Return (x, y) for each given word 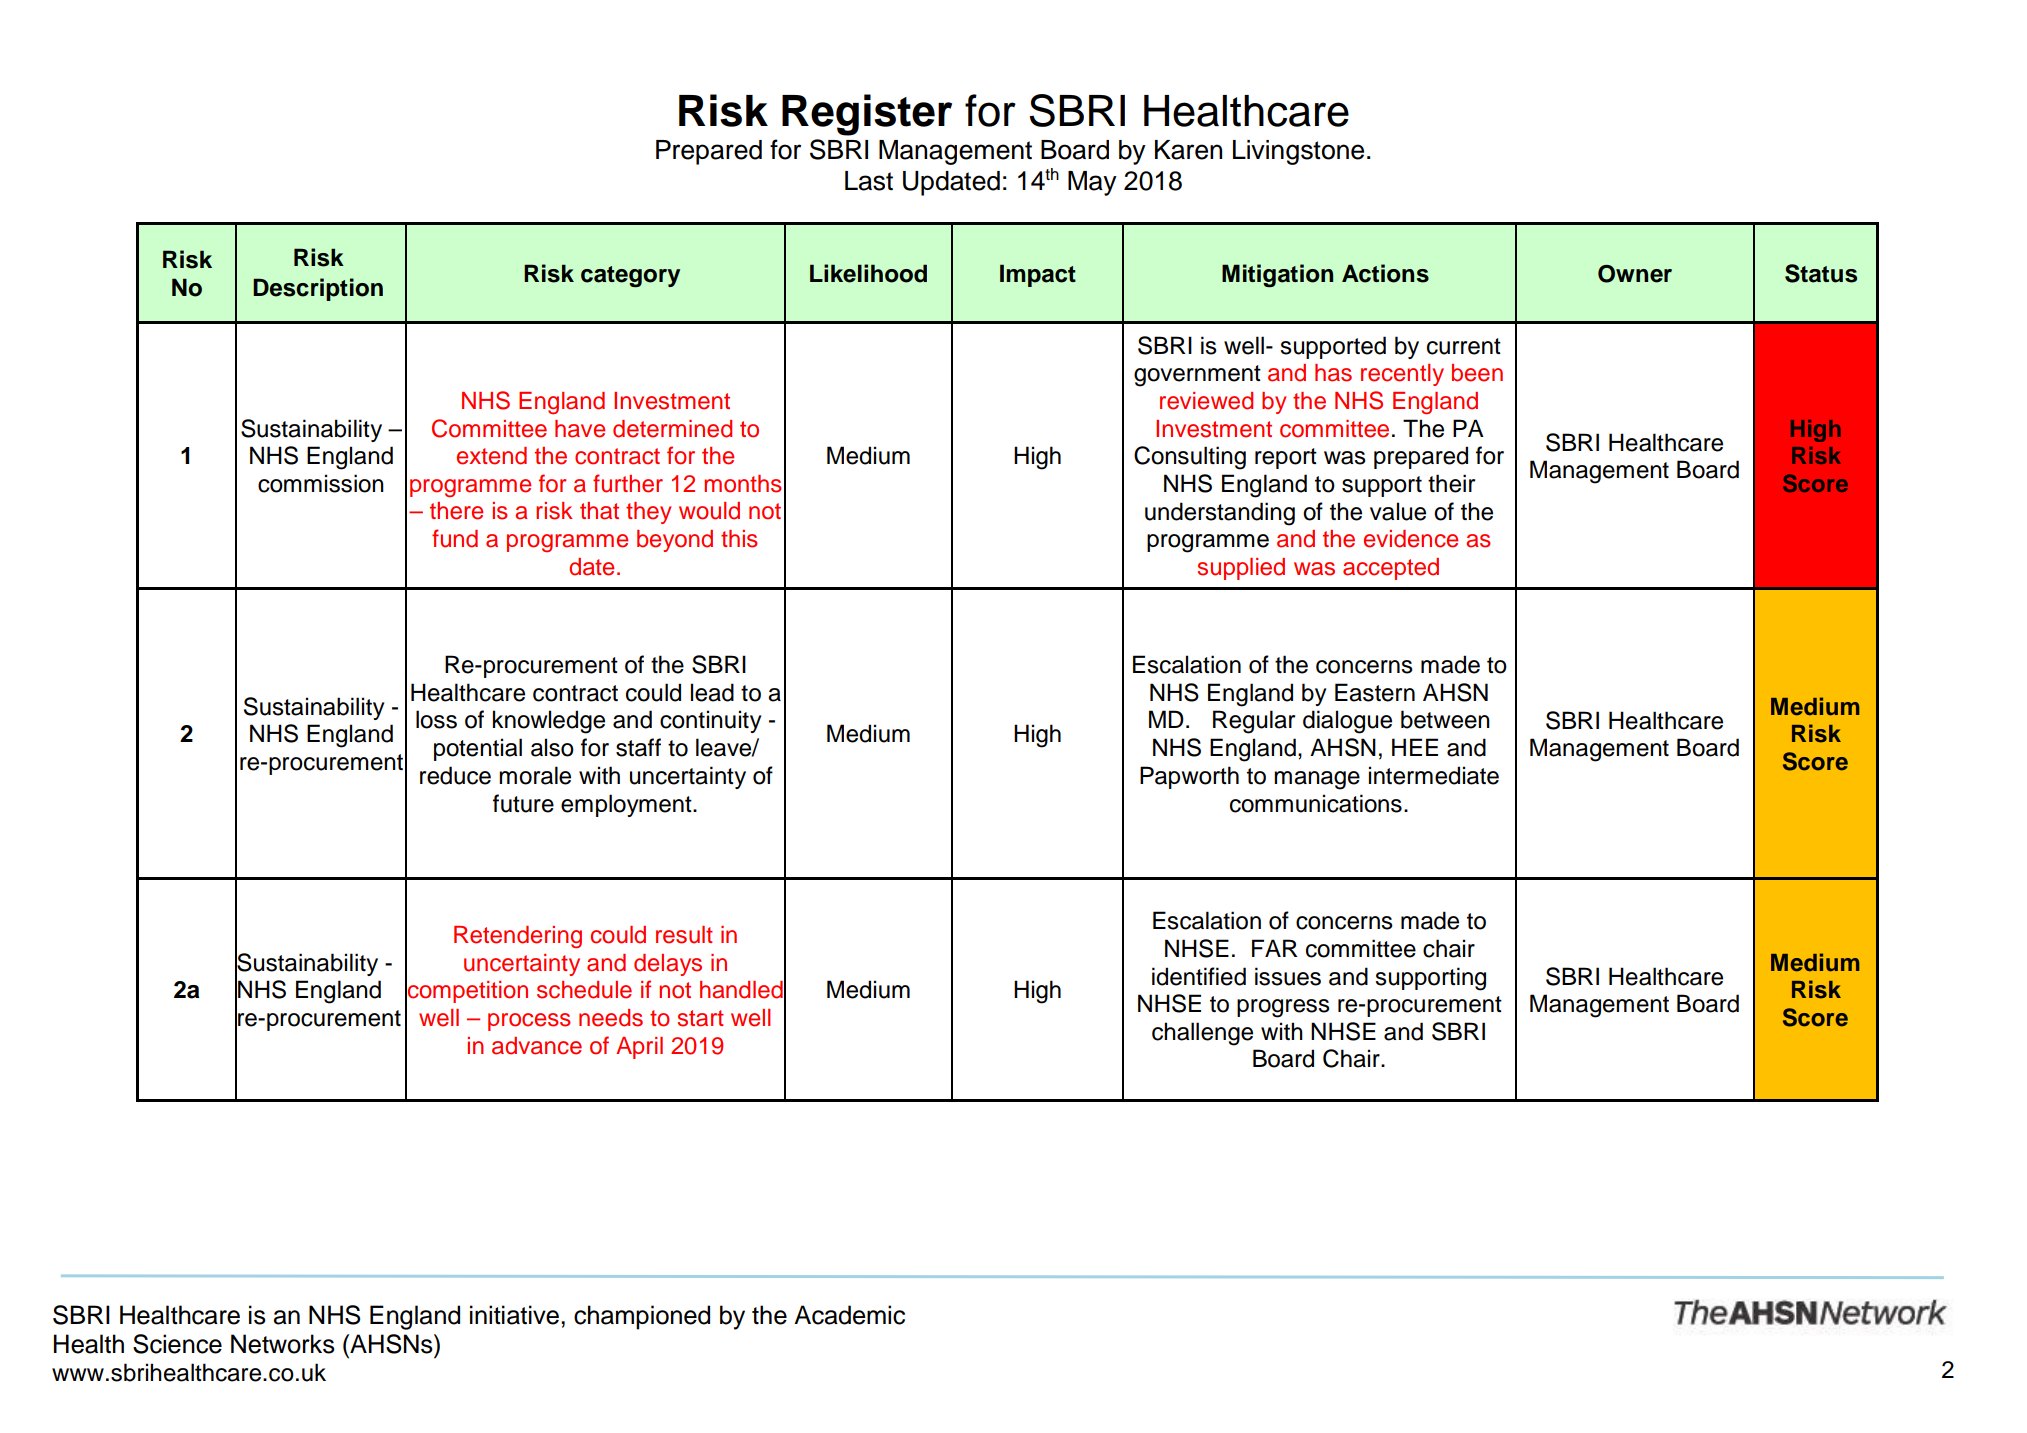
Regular (1254, 722)
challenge (1202, 1034)
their (1451, 483)
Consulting (1190, 458)
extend (492, 456)
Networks (283, 1344)
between (1445, 719)
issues (1288, 976)
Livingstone (1298, 152)
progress (1283, 1008)
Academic (849, 1315)
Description (318, 289)
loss (436, 719)
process (529, 1022)
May (1092, 183)
